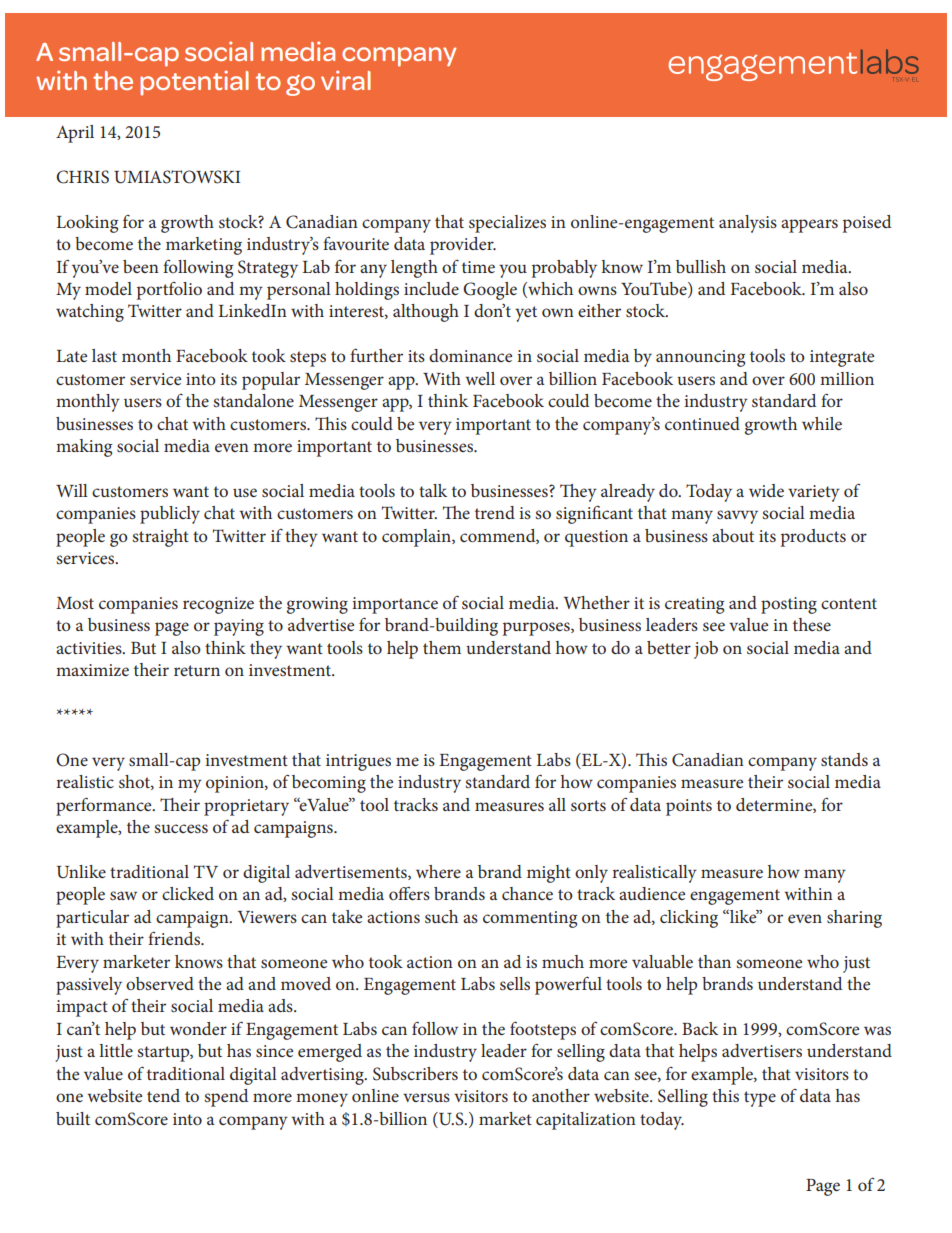 The image size is (952, 1233). Describe the element at coordinates (822, 423) in the page. I see `while` at that location.
